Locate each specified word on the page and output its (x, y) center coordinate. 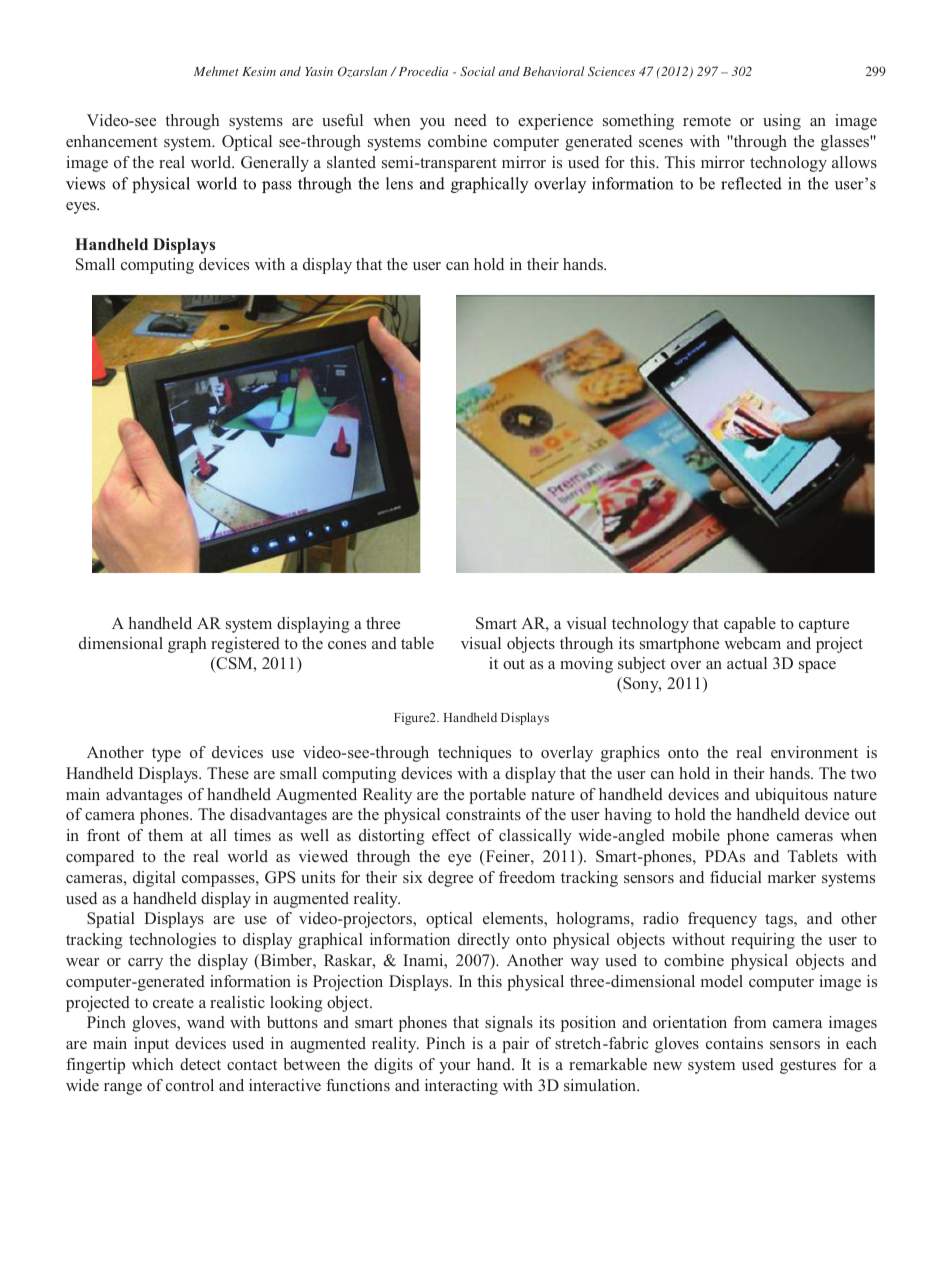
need (470, 120)
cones (347, 645)
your (455, 1068)
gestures (808, 1067)
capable (750, 625)
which (152, 1064)
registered (245, 645)
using (782, 122)
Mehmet (216, 71)
